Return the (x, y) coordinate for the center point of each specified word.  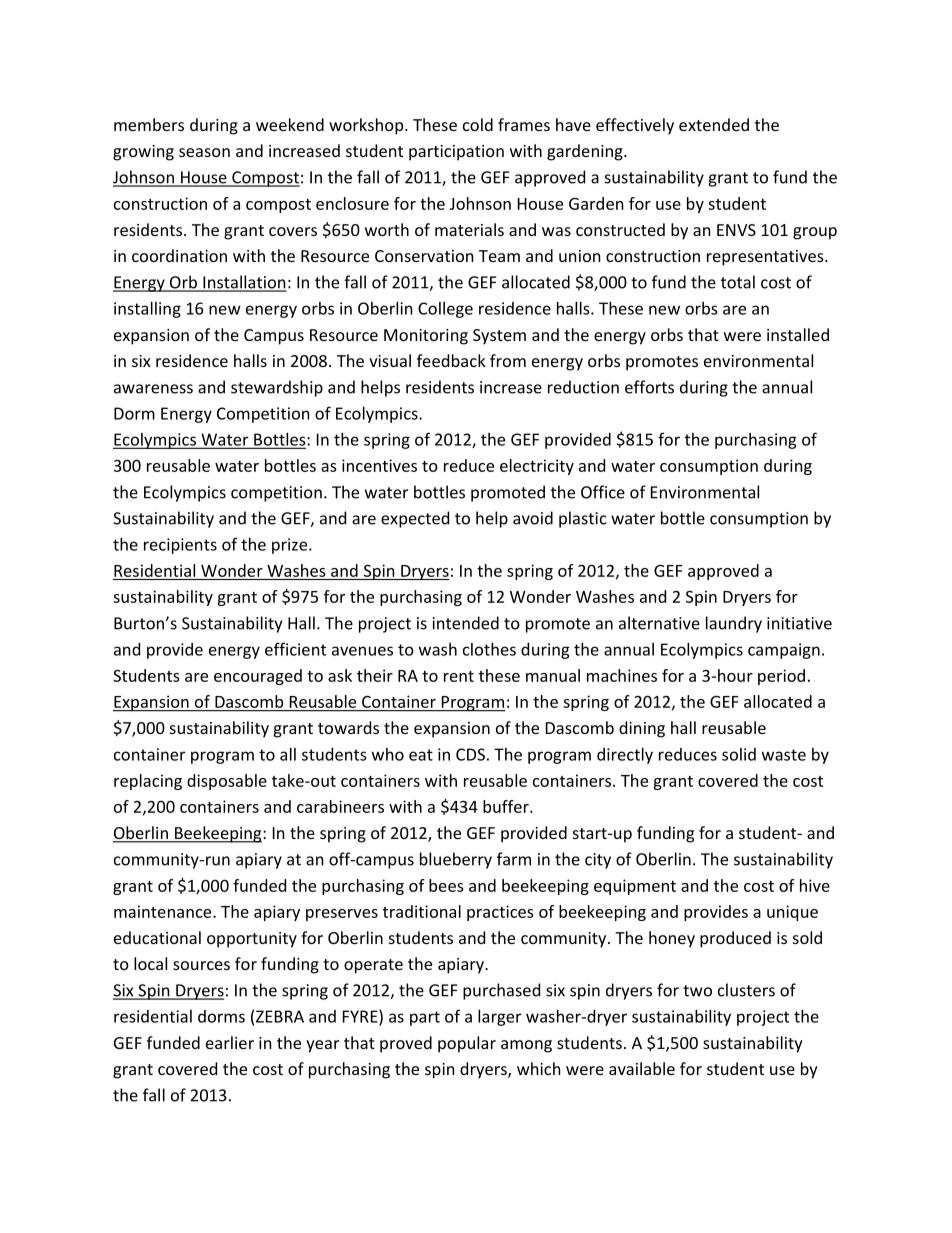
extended (714, 124)
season (204, 152)
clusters (746, 990)
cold (478, 124)
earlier (230, 1042)
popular (467, 1044)
